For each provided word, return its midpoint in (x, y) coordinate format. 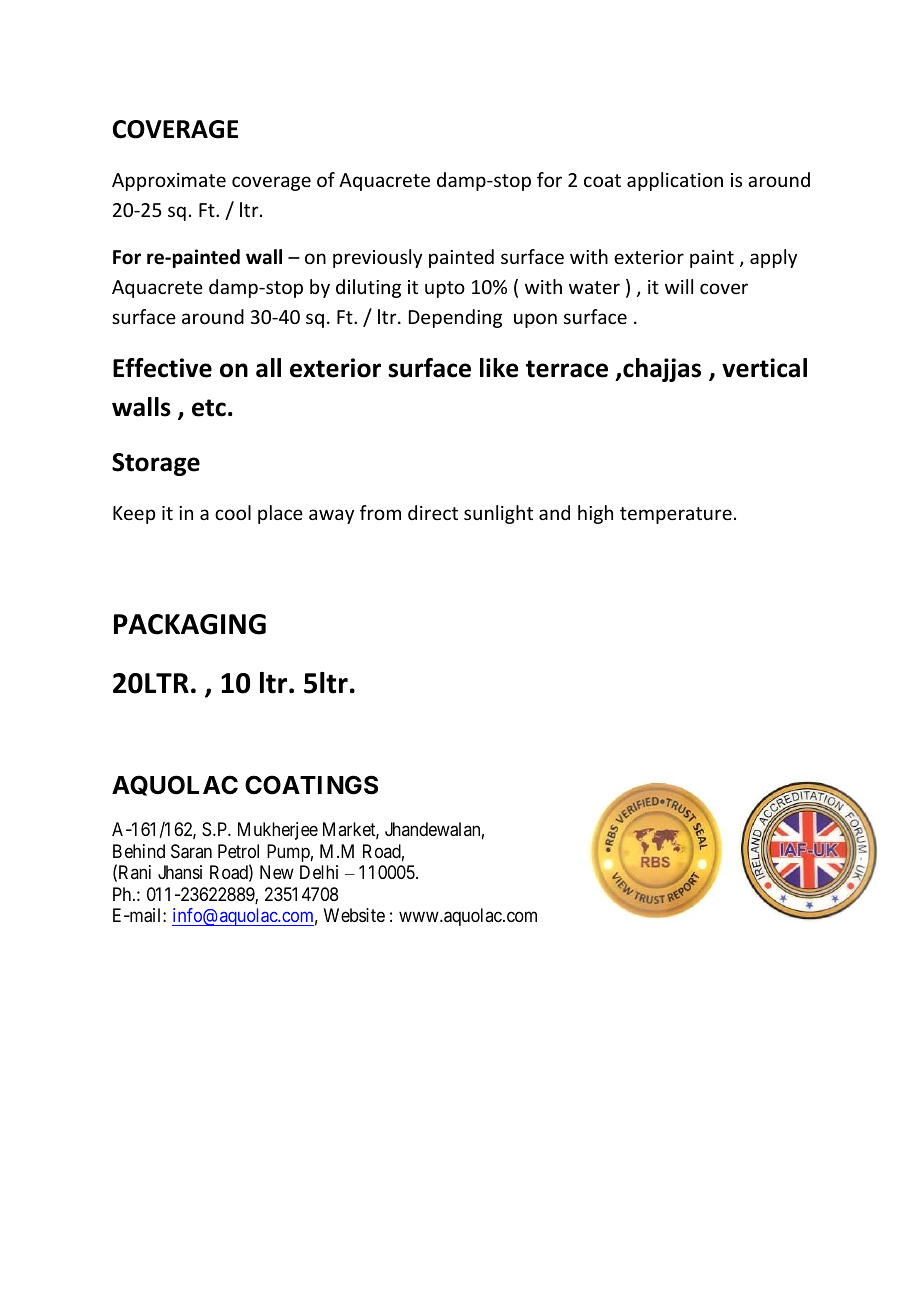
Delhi (319, 872)
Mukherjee (278, 831)
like (499, 368)
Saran (191, 851)
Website (354, 915)
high (595, 514)
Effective (162, 368)
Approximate (169, 182)
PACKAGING (190, 624)
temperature (676, 515)
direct (433, 512)
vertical (764, 368)
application (675, 181)
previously (377, 258)
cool (233, 512)
